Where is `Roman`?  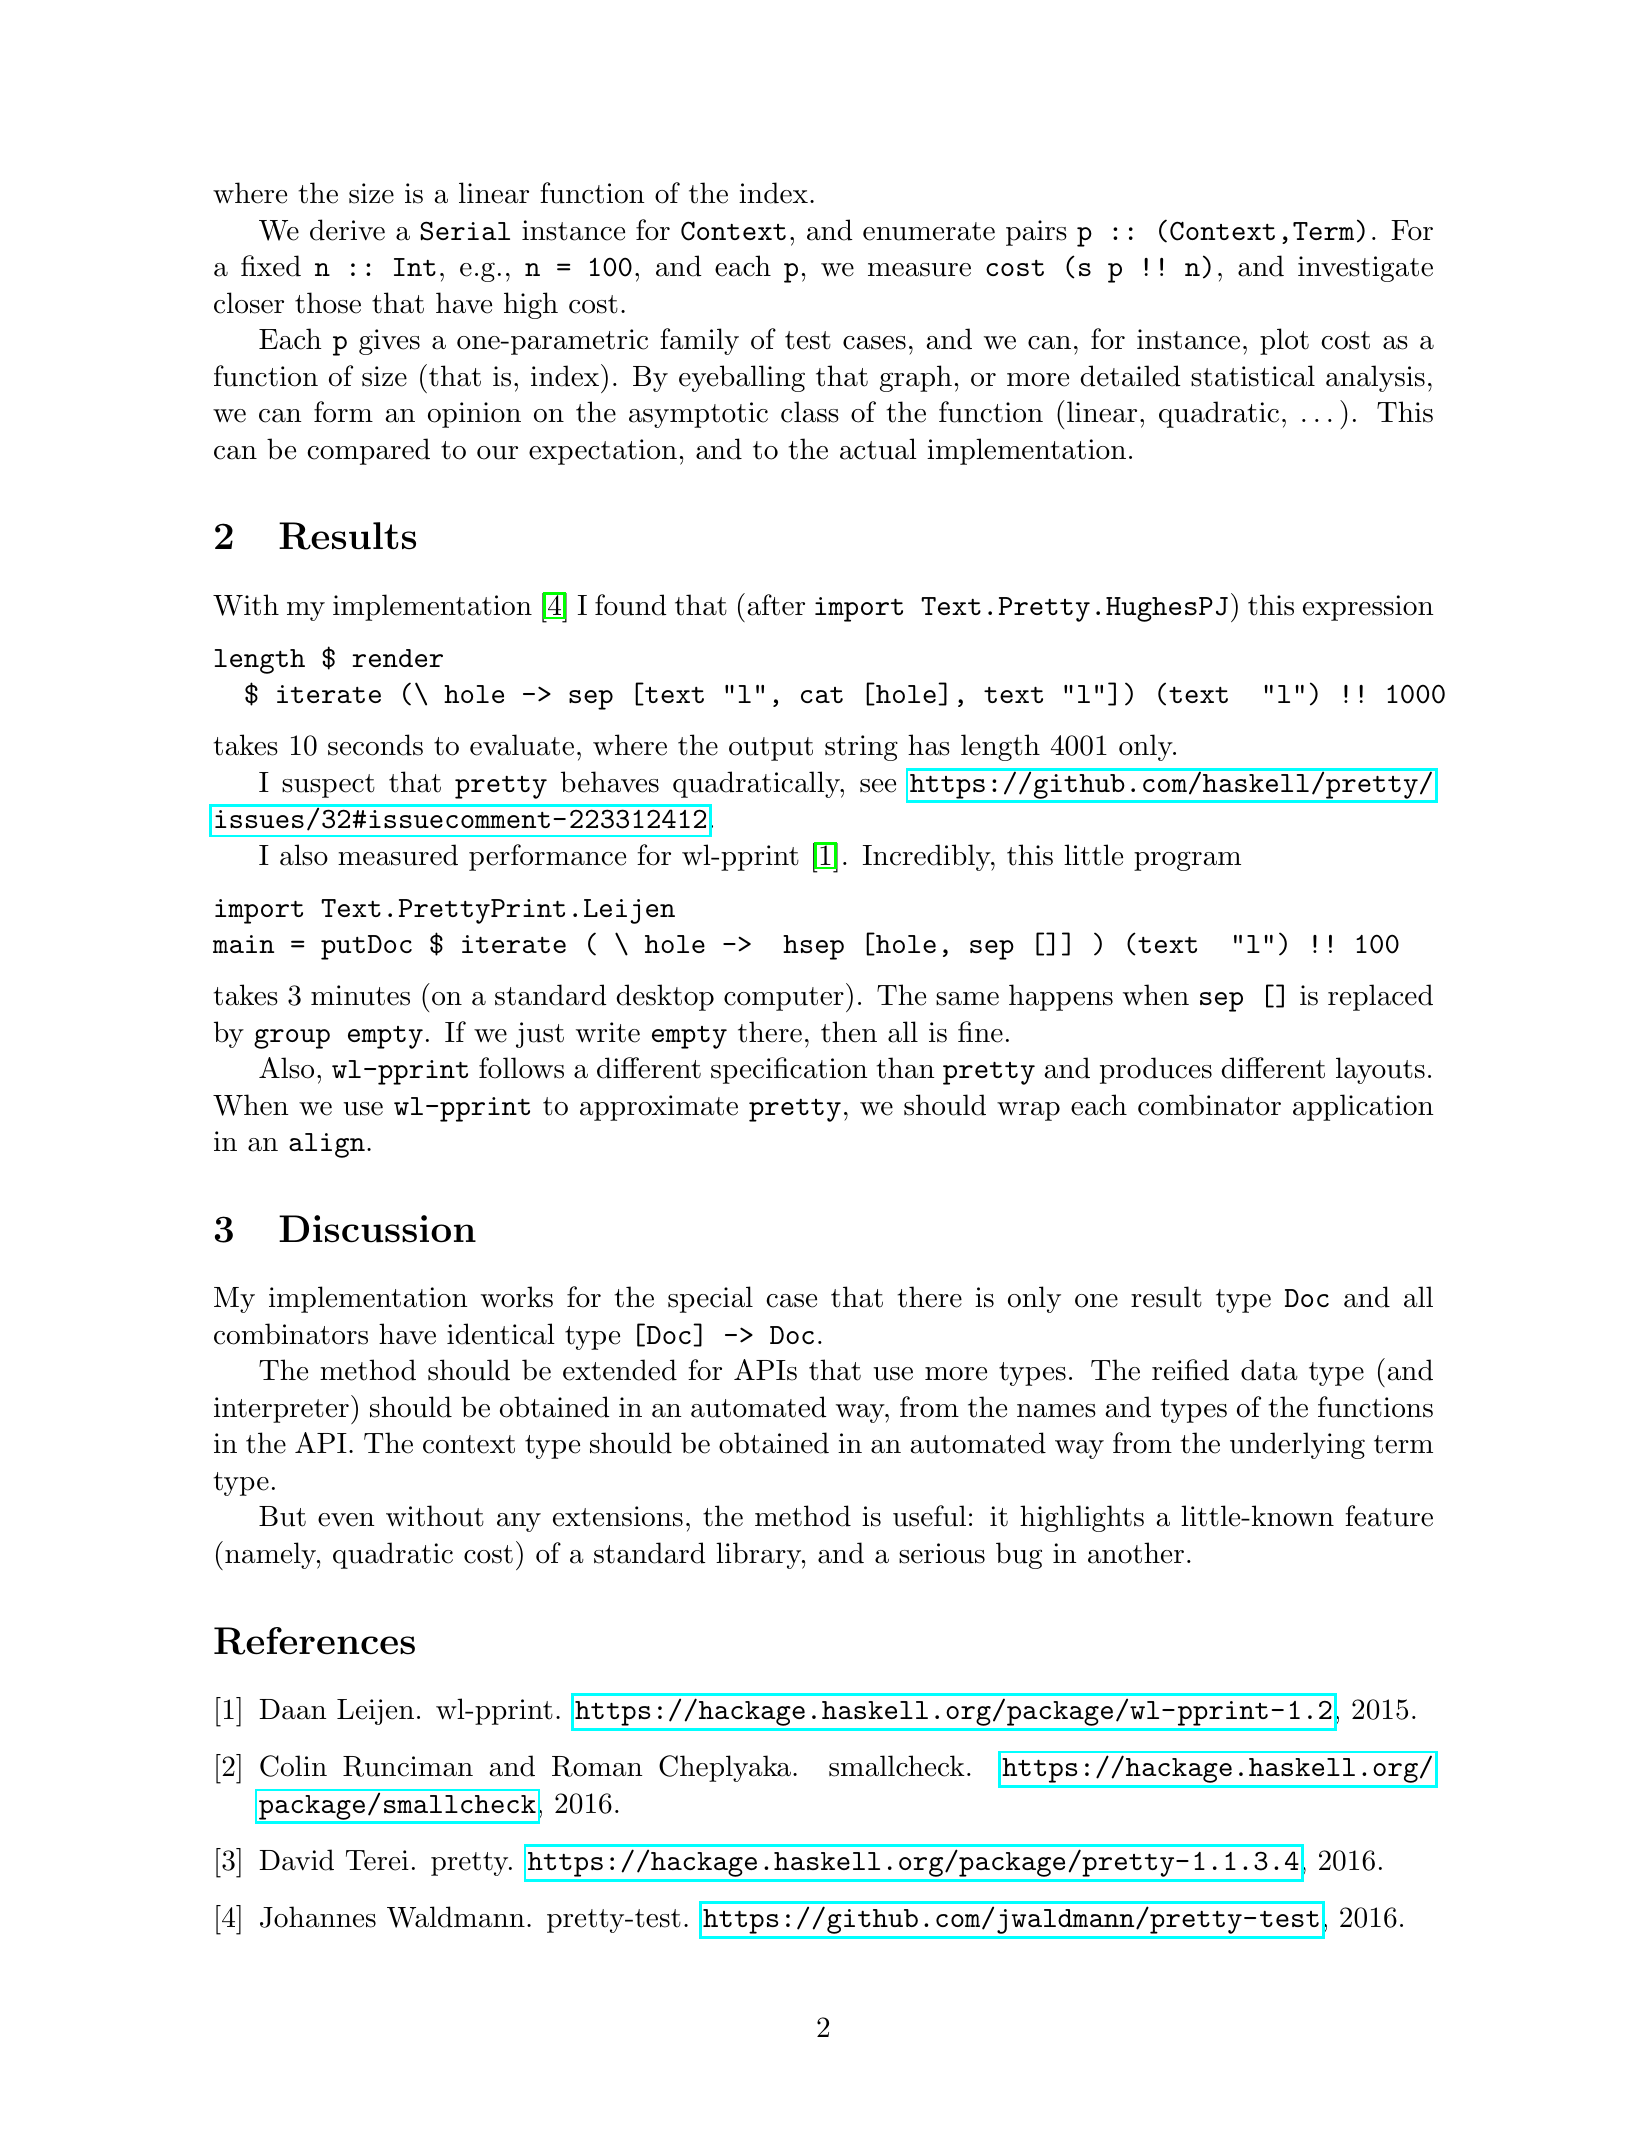
Roman is located at coordinates (597, 1766).
